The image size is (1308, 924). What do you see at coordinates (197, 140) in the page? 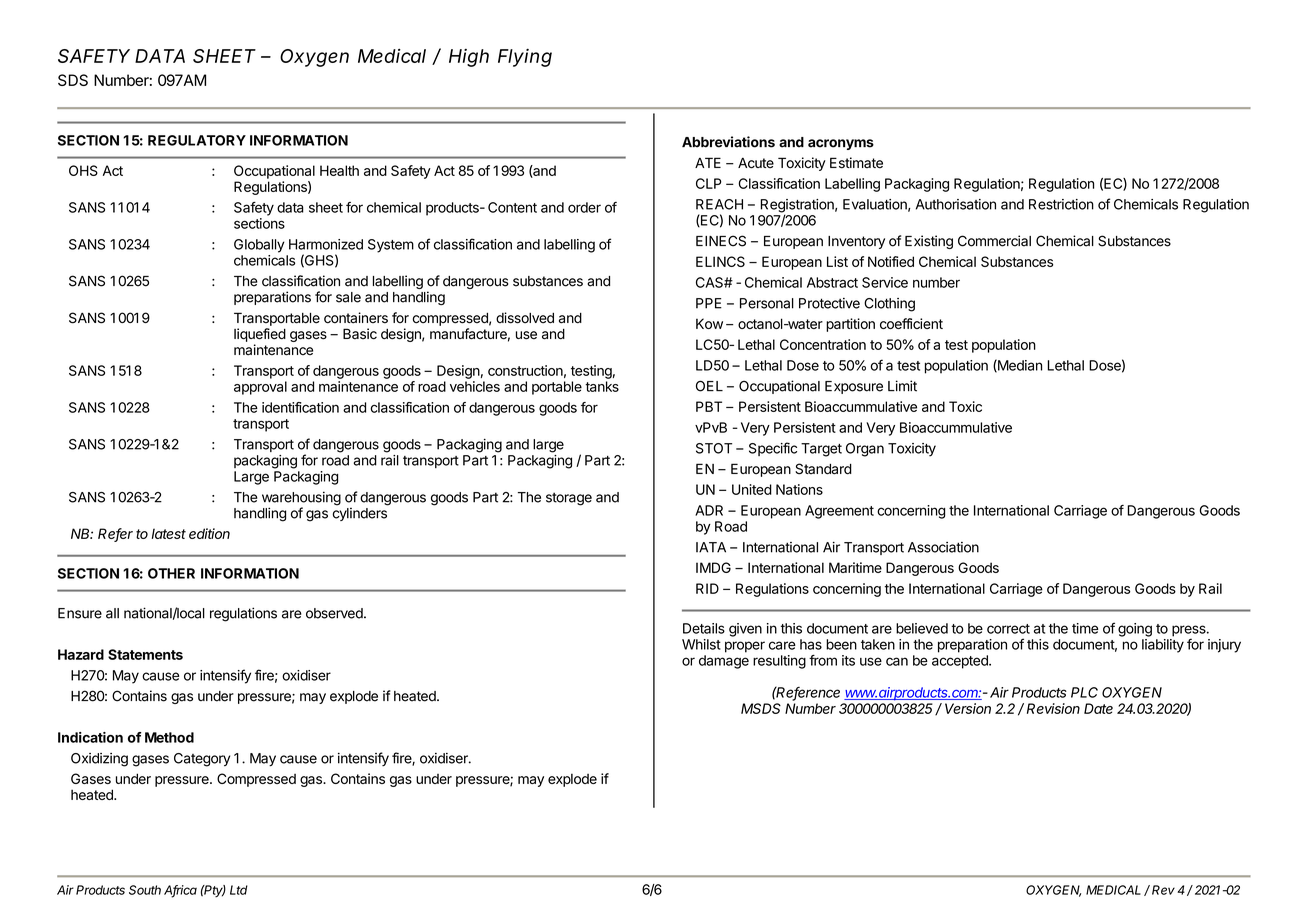
I see `REGULATORY` at bounding box center [197, 140].
